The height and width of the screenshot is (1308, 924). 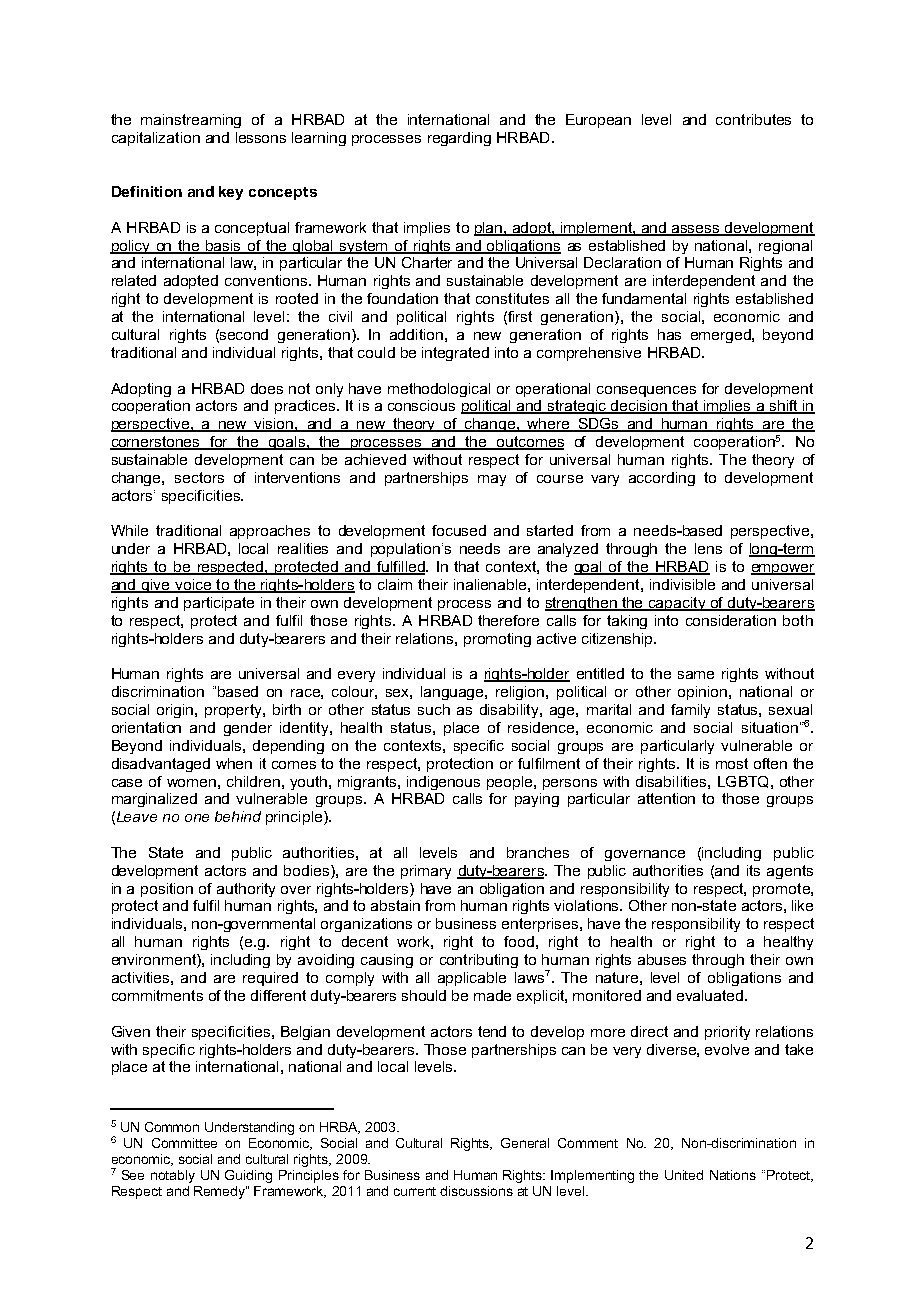 What do you see at coordinates (191, 121) in the screenshot?
I see `mainstreaming` at bounding box center [191, 121].
